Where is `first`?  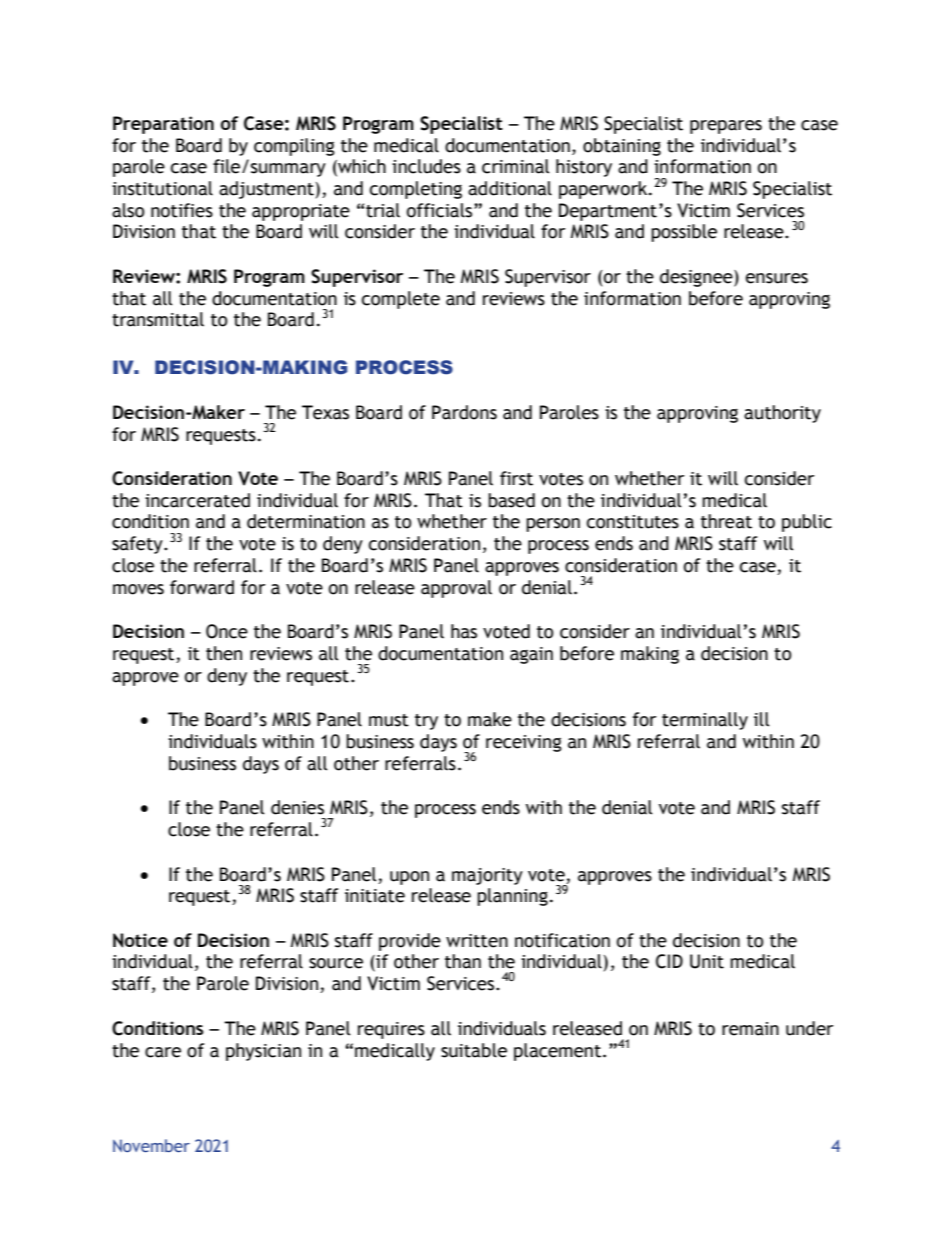
first is located at coordinates (516, 478).
